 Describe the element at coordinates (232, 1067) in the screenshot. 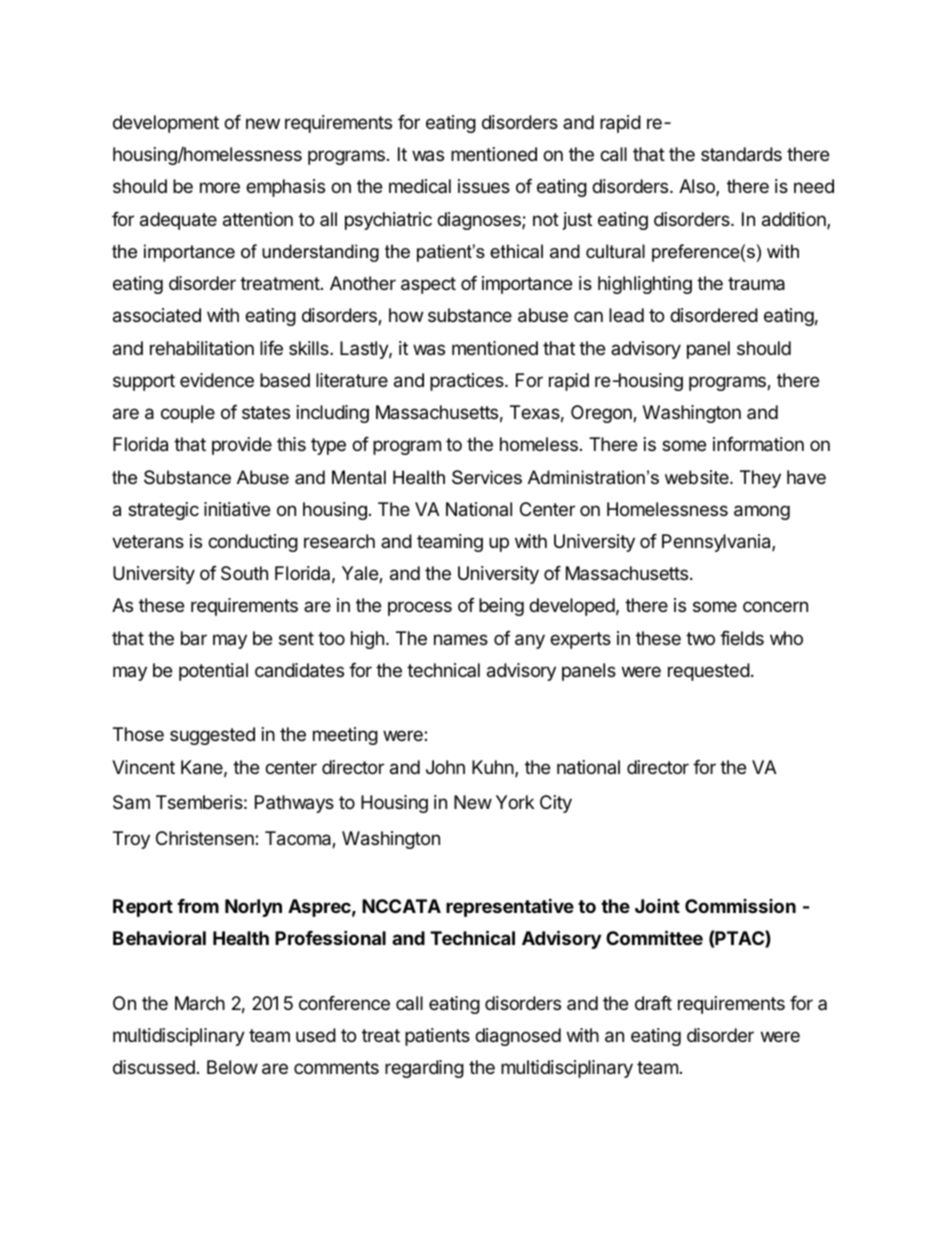

I see `Below` at that location.
